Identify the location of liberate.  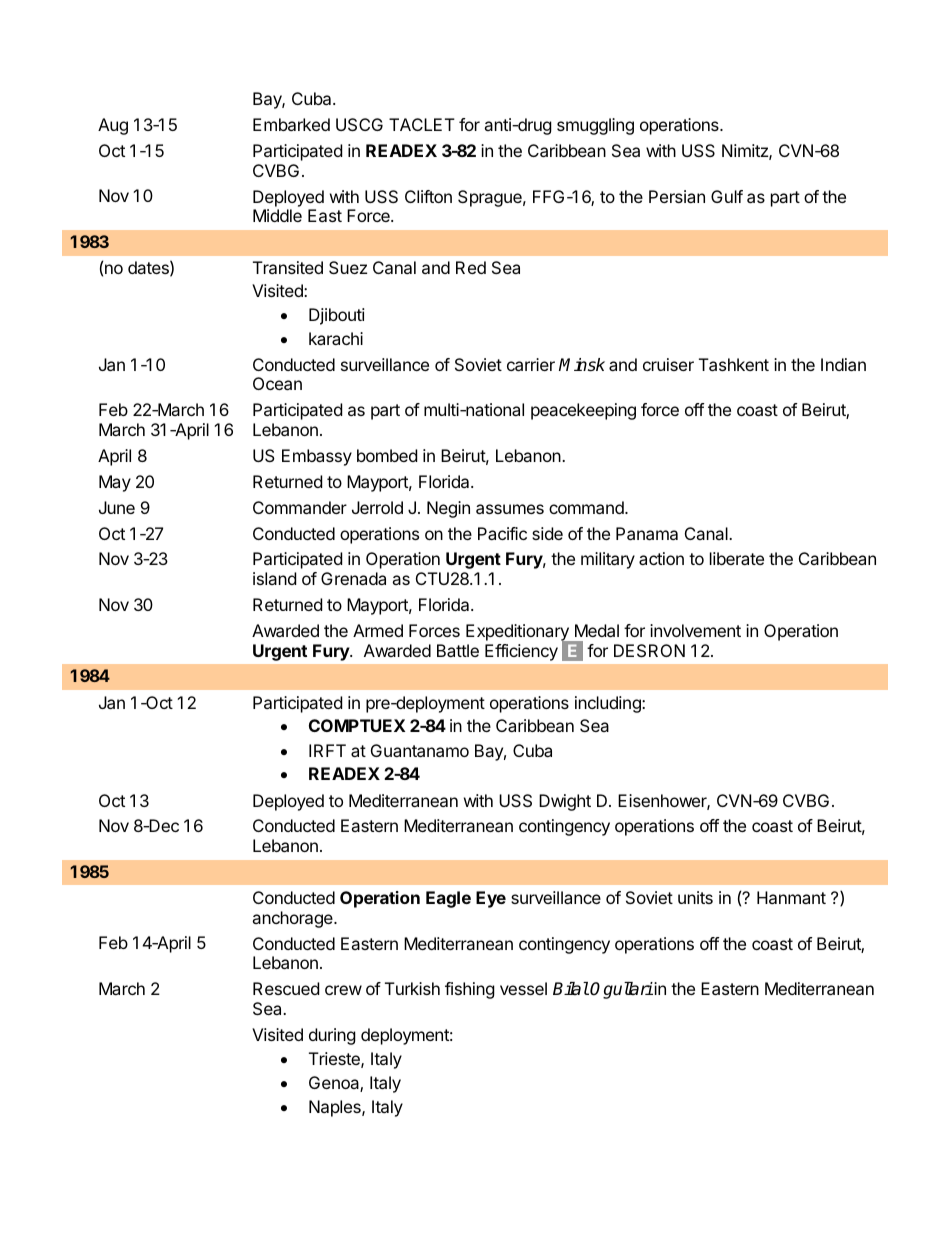
(737, 558).
